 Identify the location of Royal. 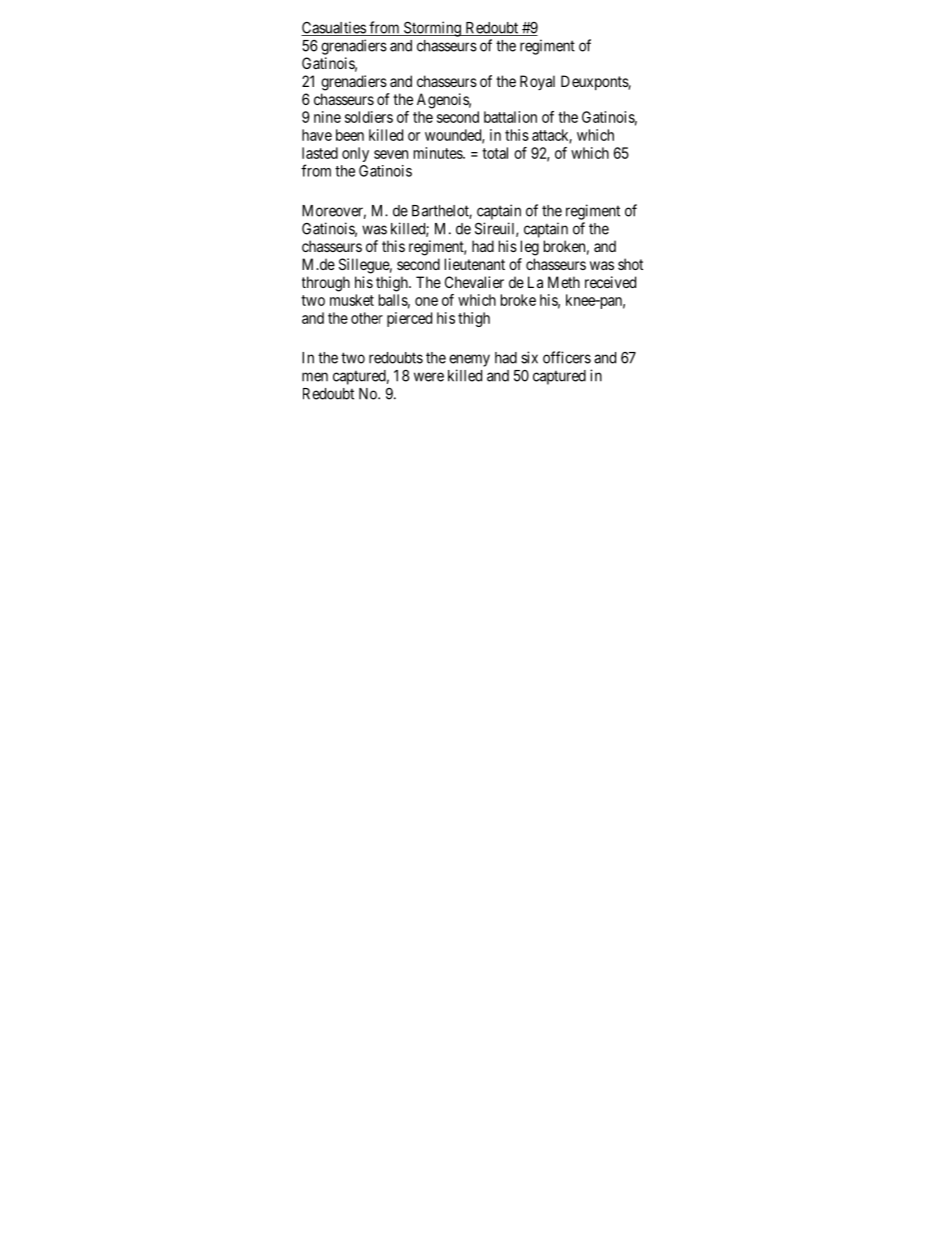
(537, 82).
